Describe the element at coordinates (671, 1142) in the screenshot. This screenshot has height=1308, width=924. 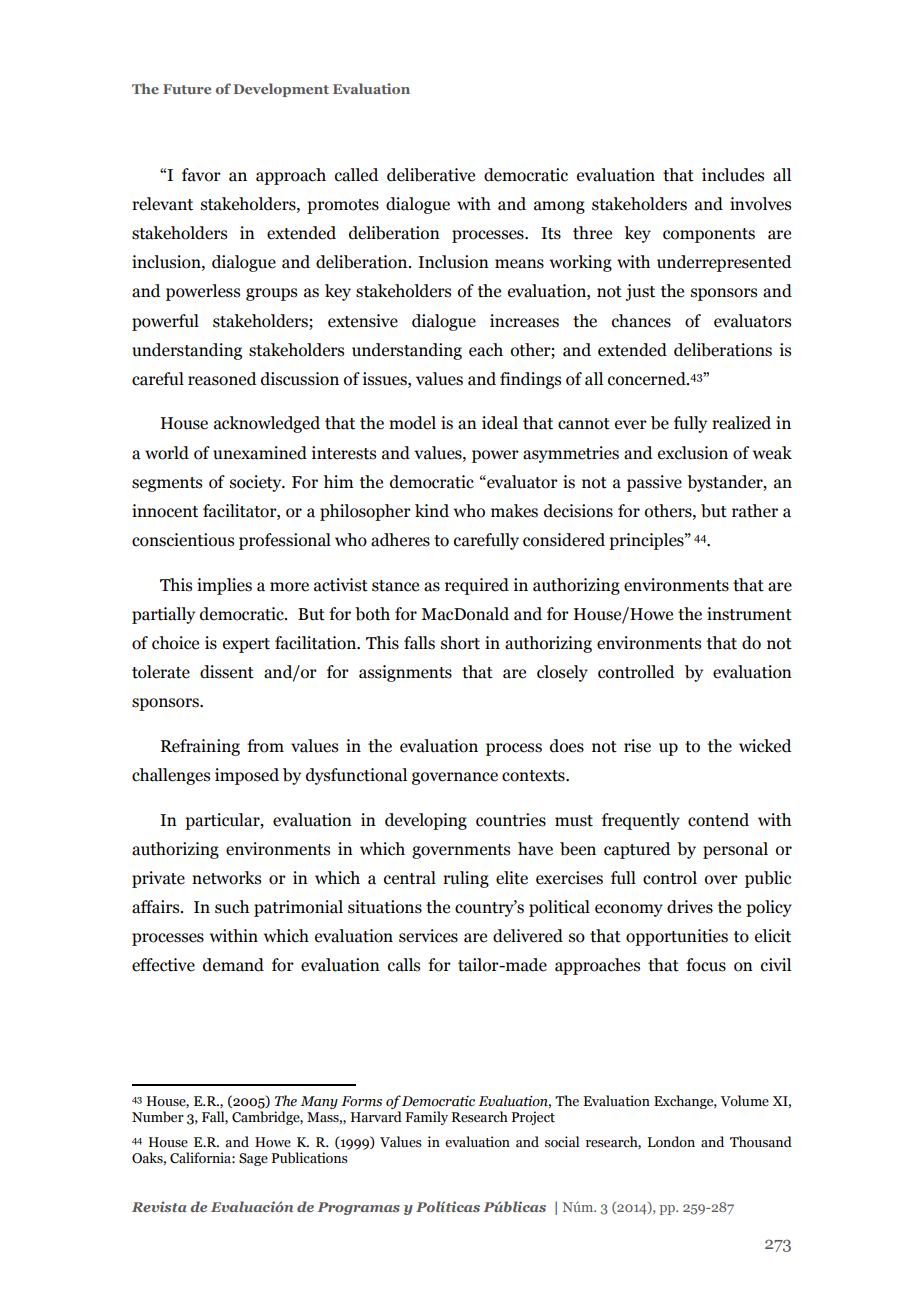
I see `London` at that location.
